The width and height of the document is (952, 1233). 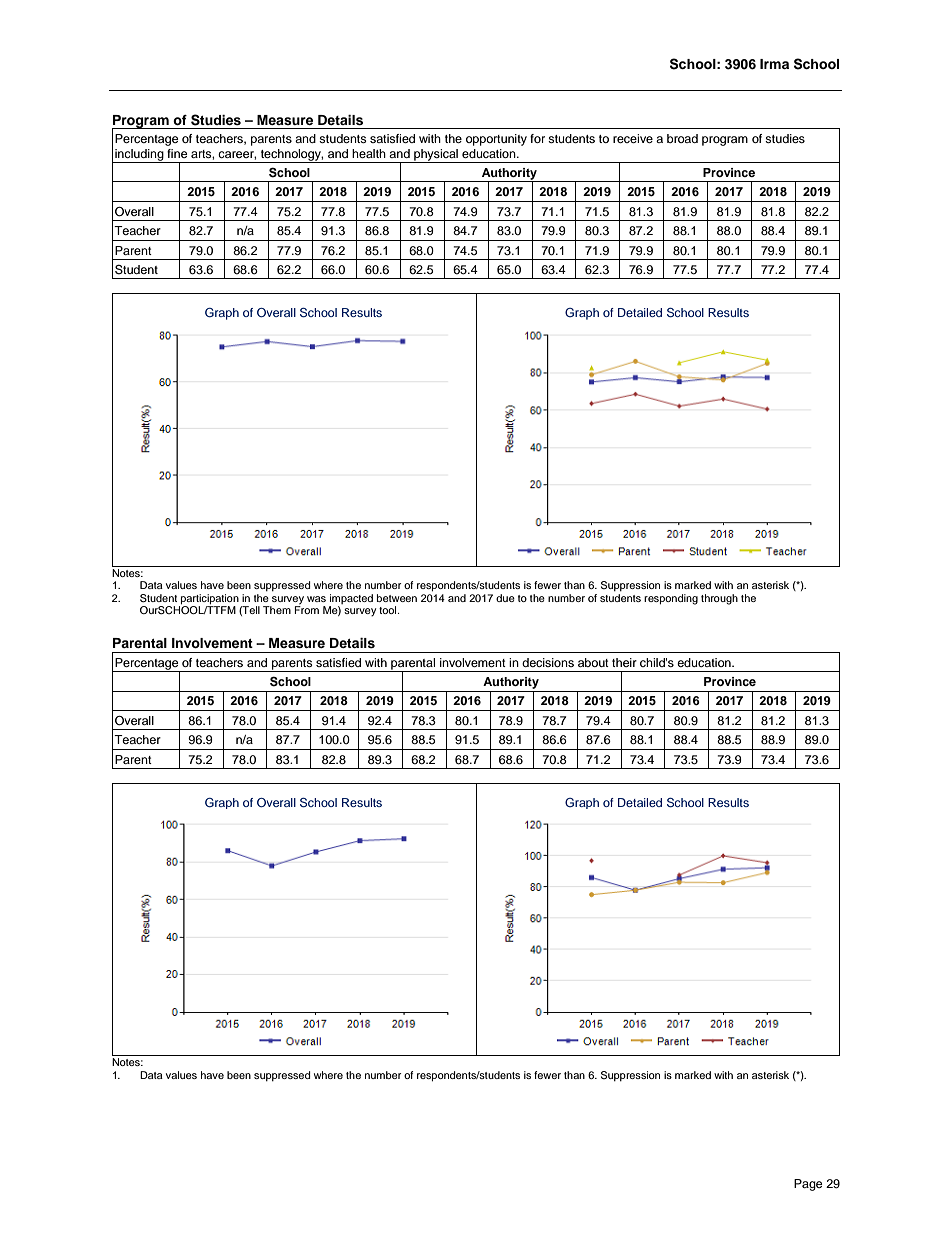 I want to click on their, so click(x=624, y=662).
